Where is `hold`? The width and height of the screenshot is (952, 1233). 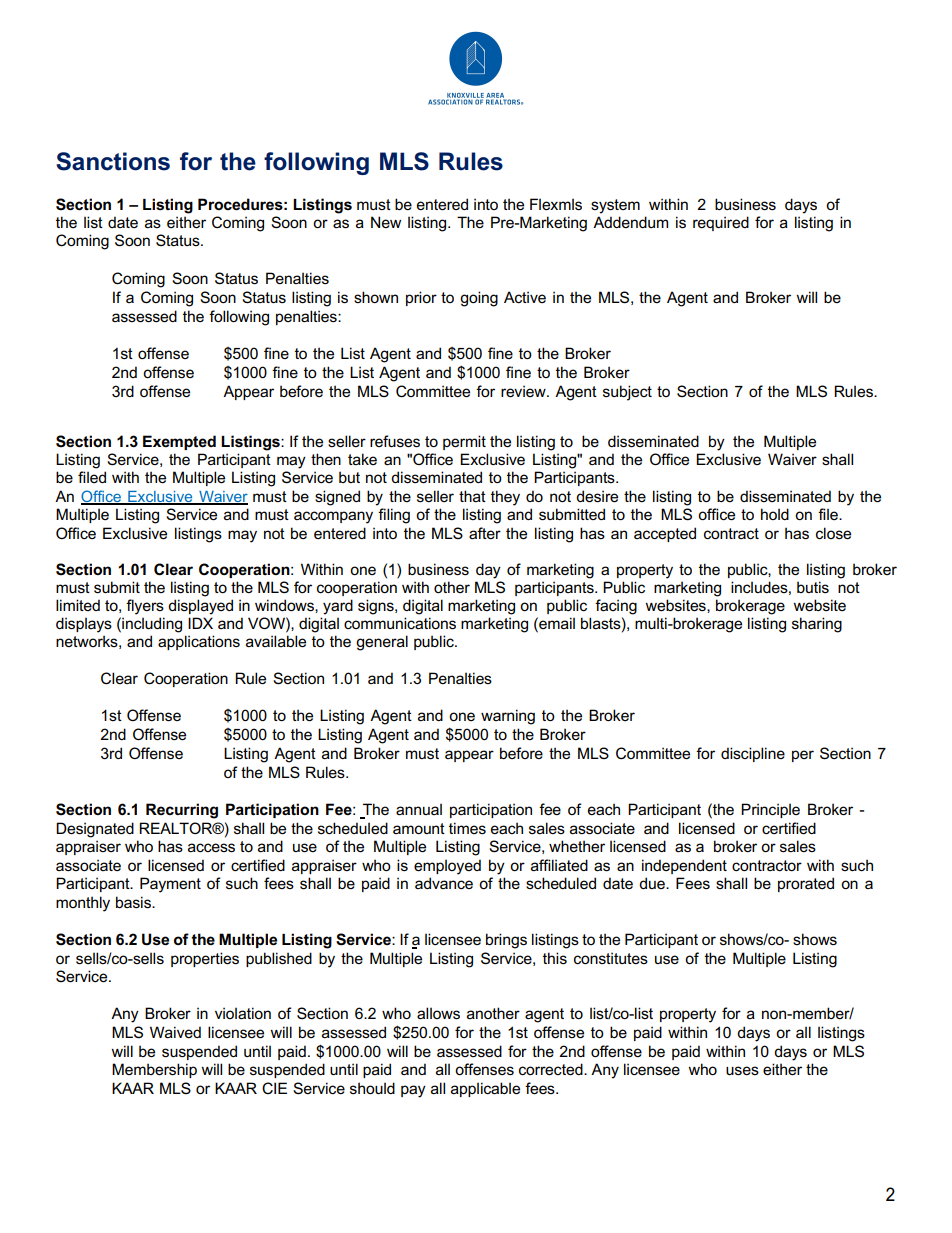 hold is located at coordinates (775, 514).
